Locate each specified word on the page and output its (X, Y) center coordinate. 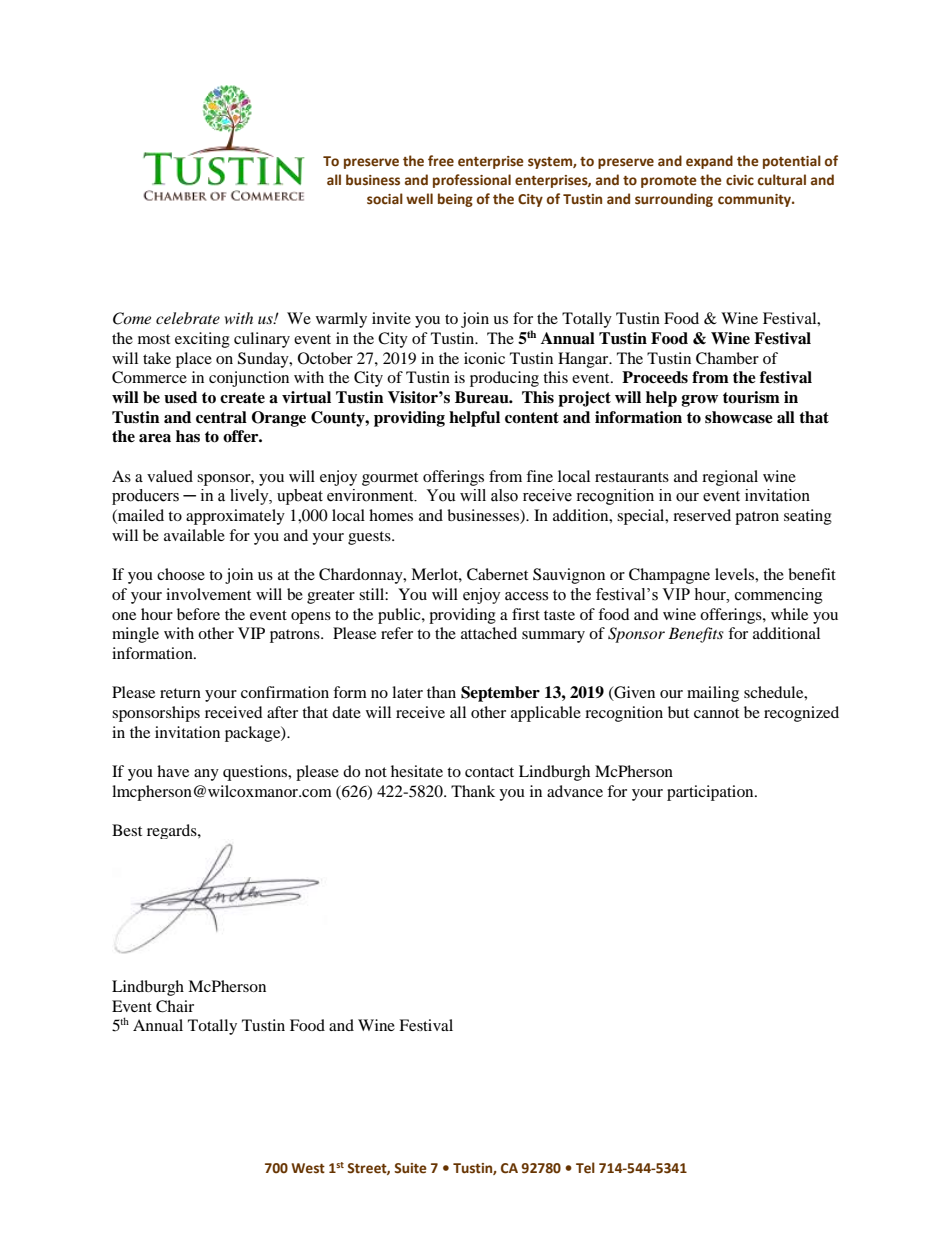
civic (740, 180)
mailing (713, 694)
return (180, 693)
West (308, 1168)
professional (472, 181)
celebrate (188, 318)
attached (489, 633)
